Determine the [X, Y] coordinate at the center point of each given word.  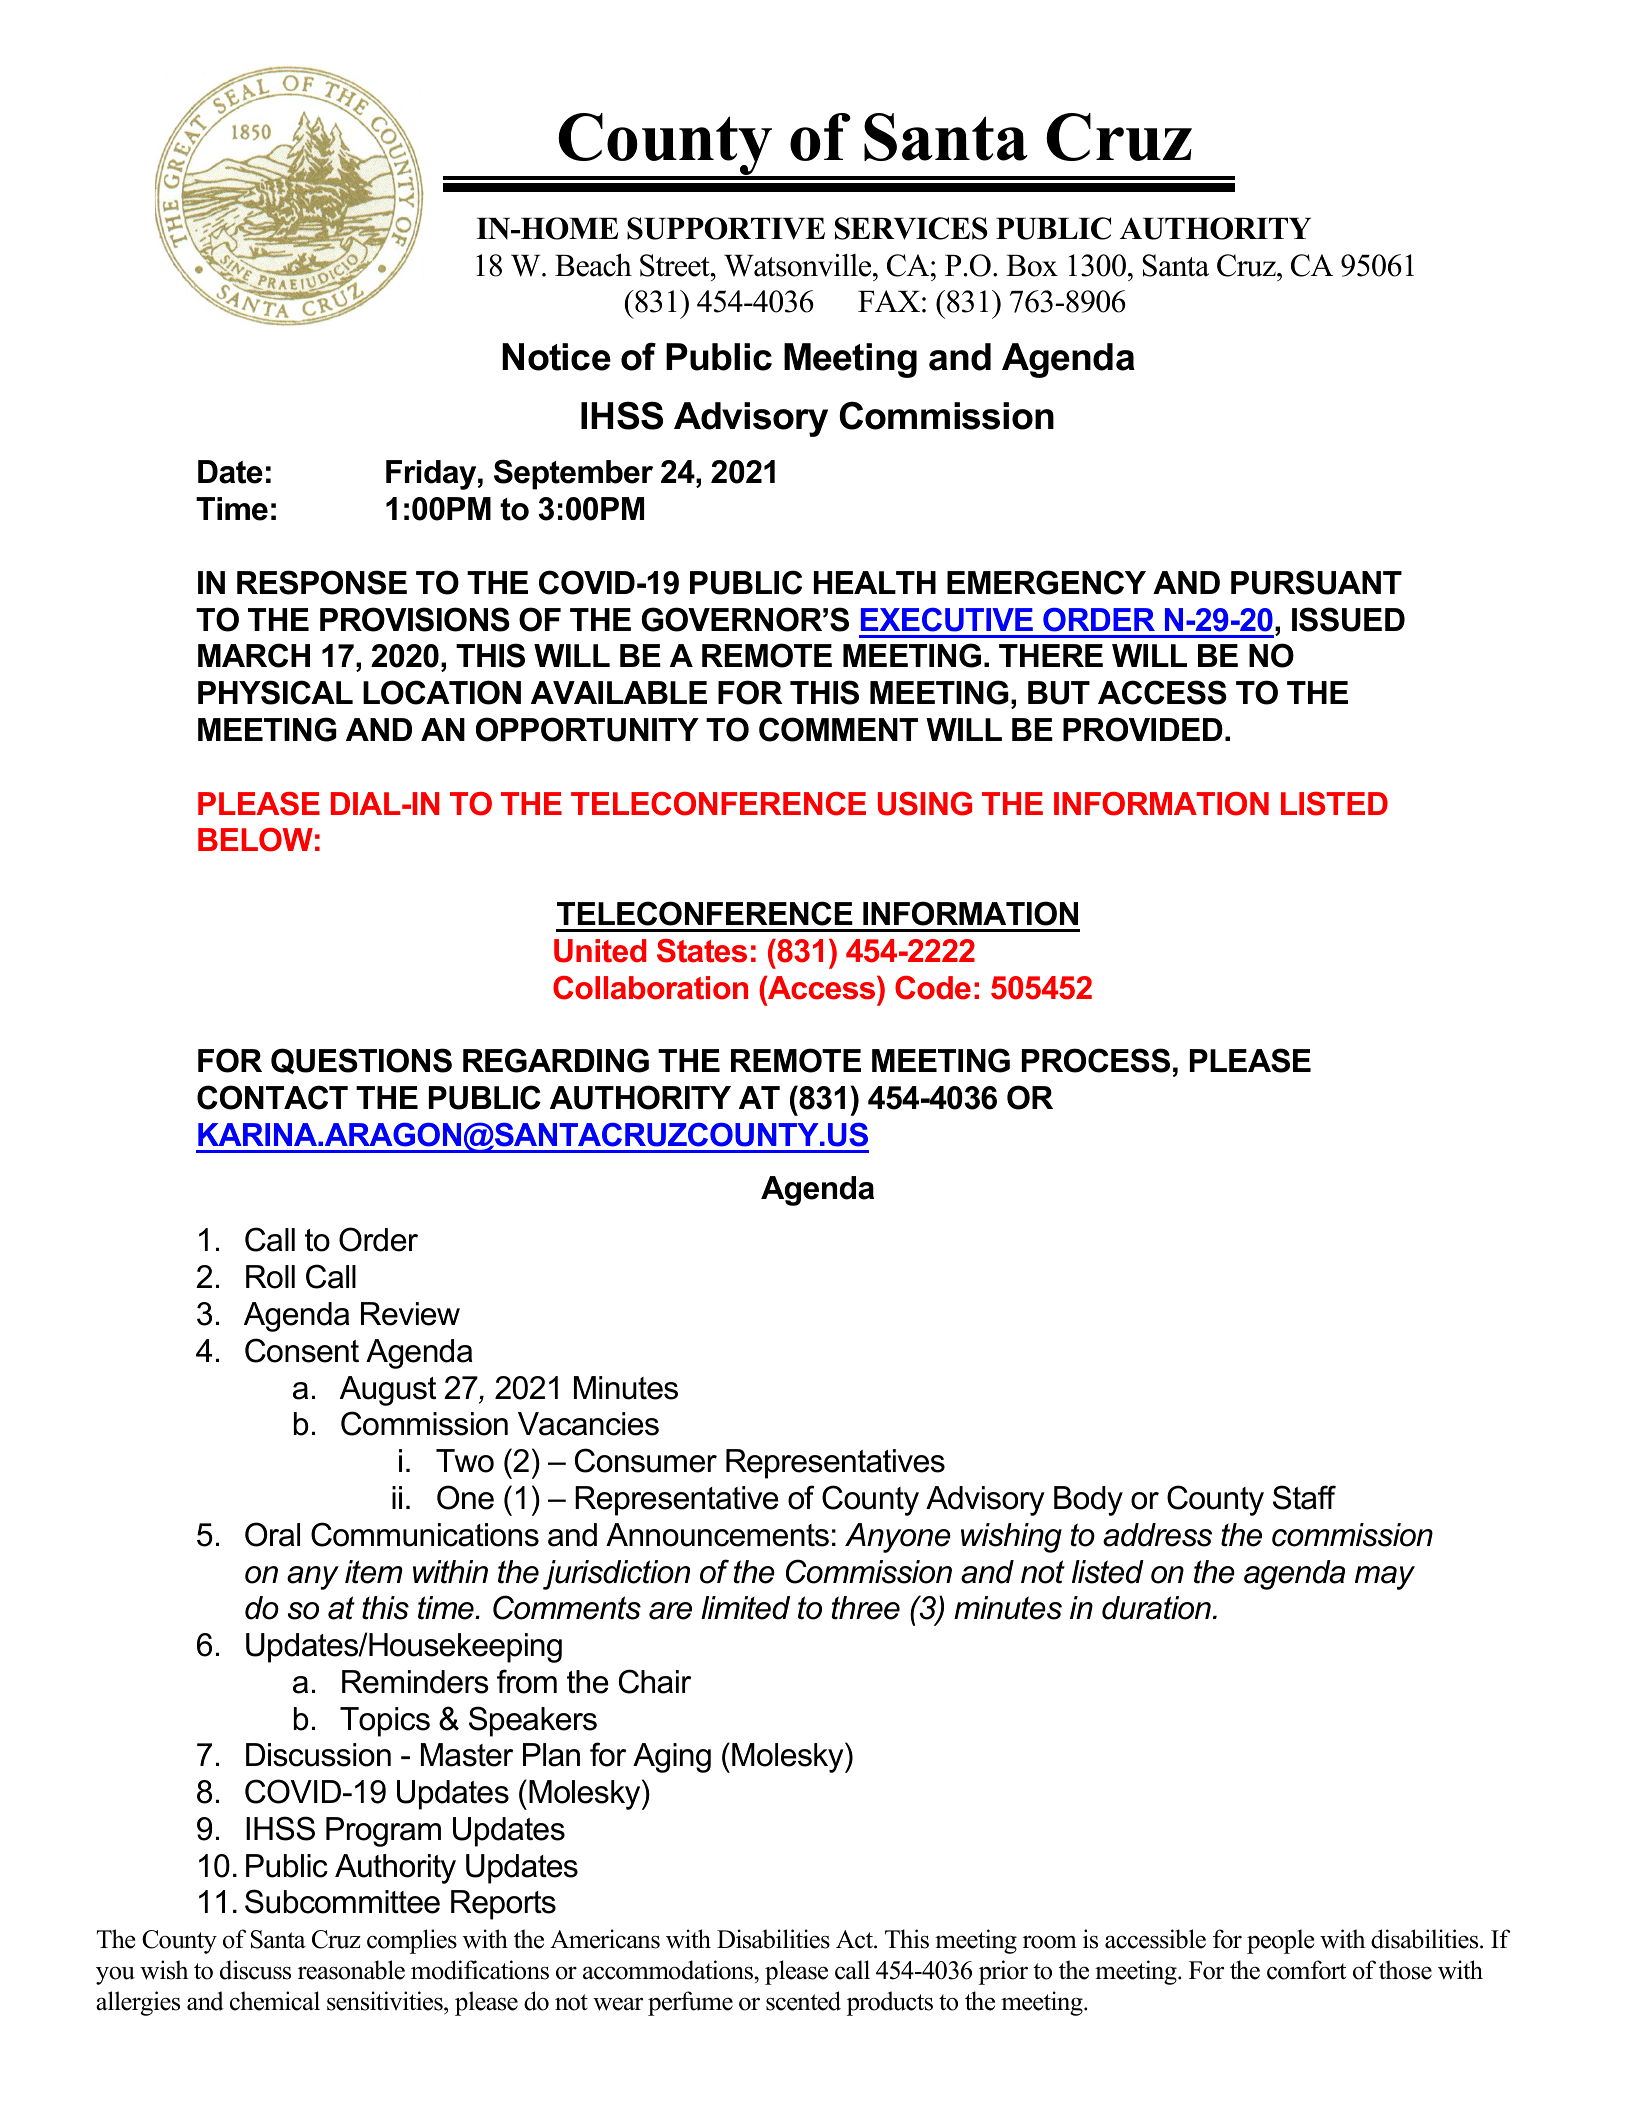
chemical [275, 2001]
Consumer [646, 1460]
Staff [1304, 1497]
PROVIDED [1143, 729]
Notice [556, 357]
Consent [302, 1350]
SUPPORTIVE [726, 228]
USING [925, 804]
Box [1032, 266]
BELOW [255, 840]
